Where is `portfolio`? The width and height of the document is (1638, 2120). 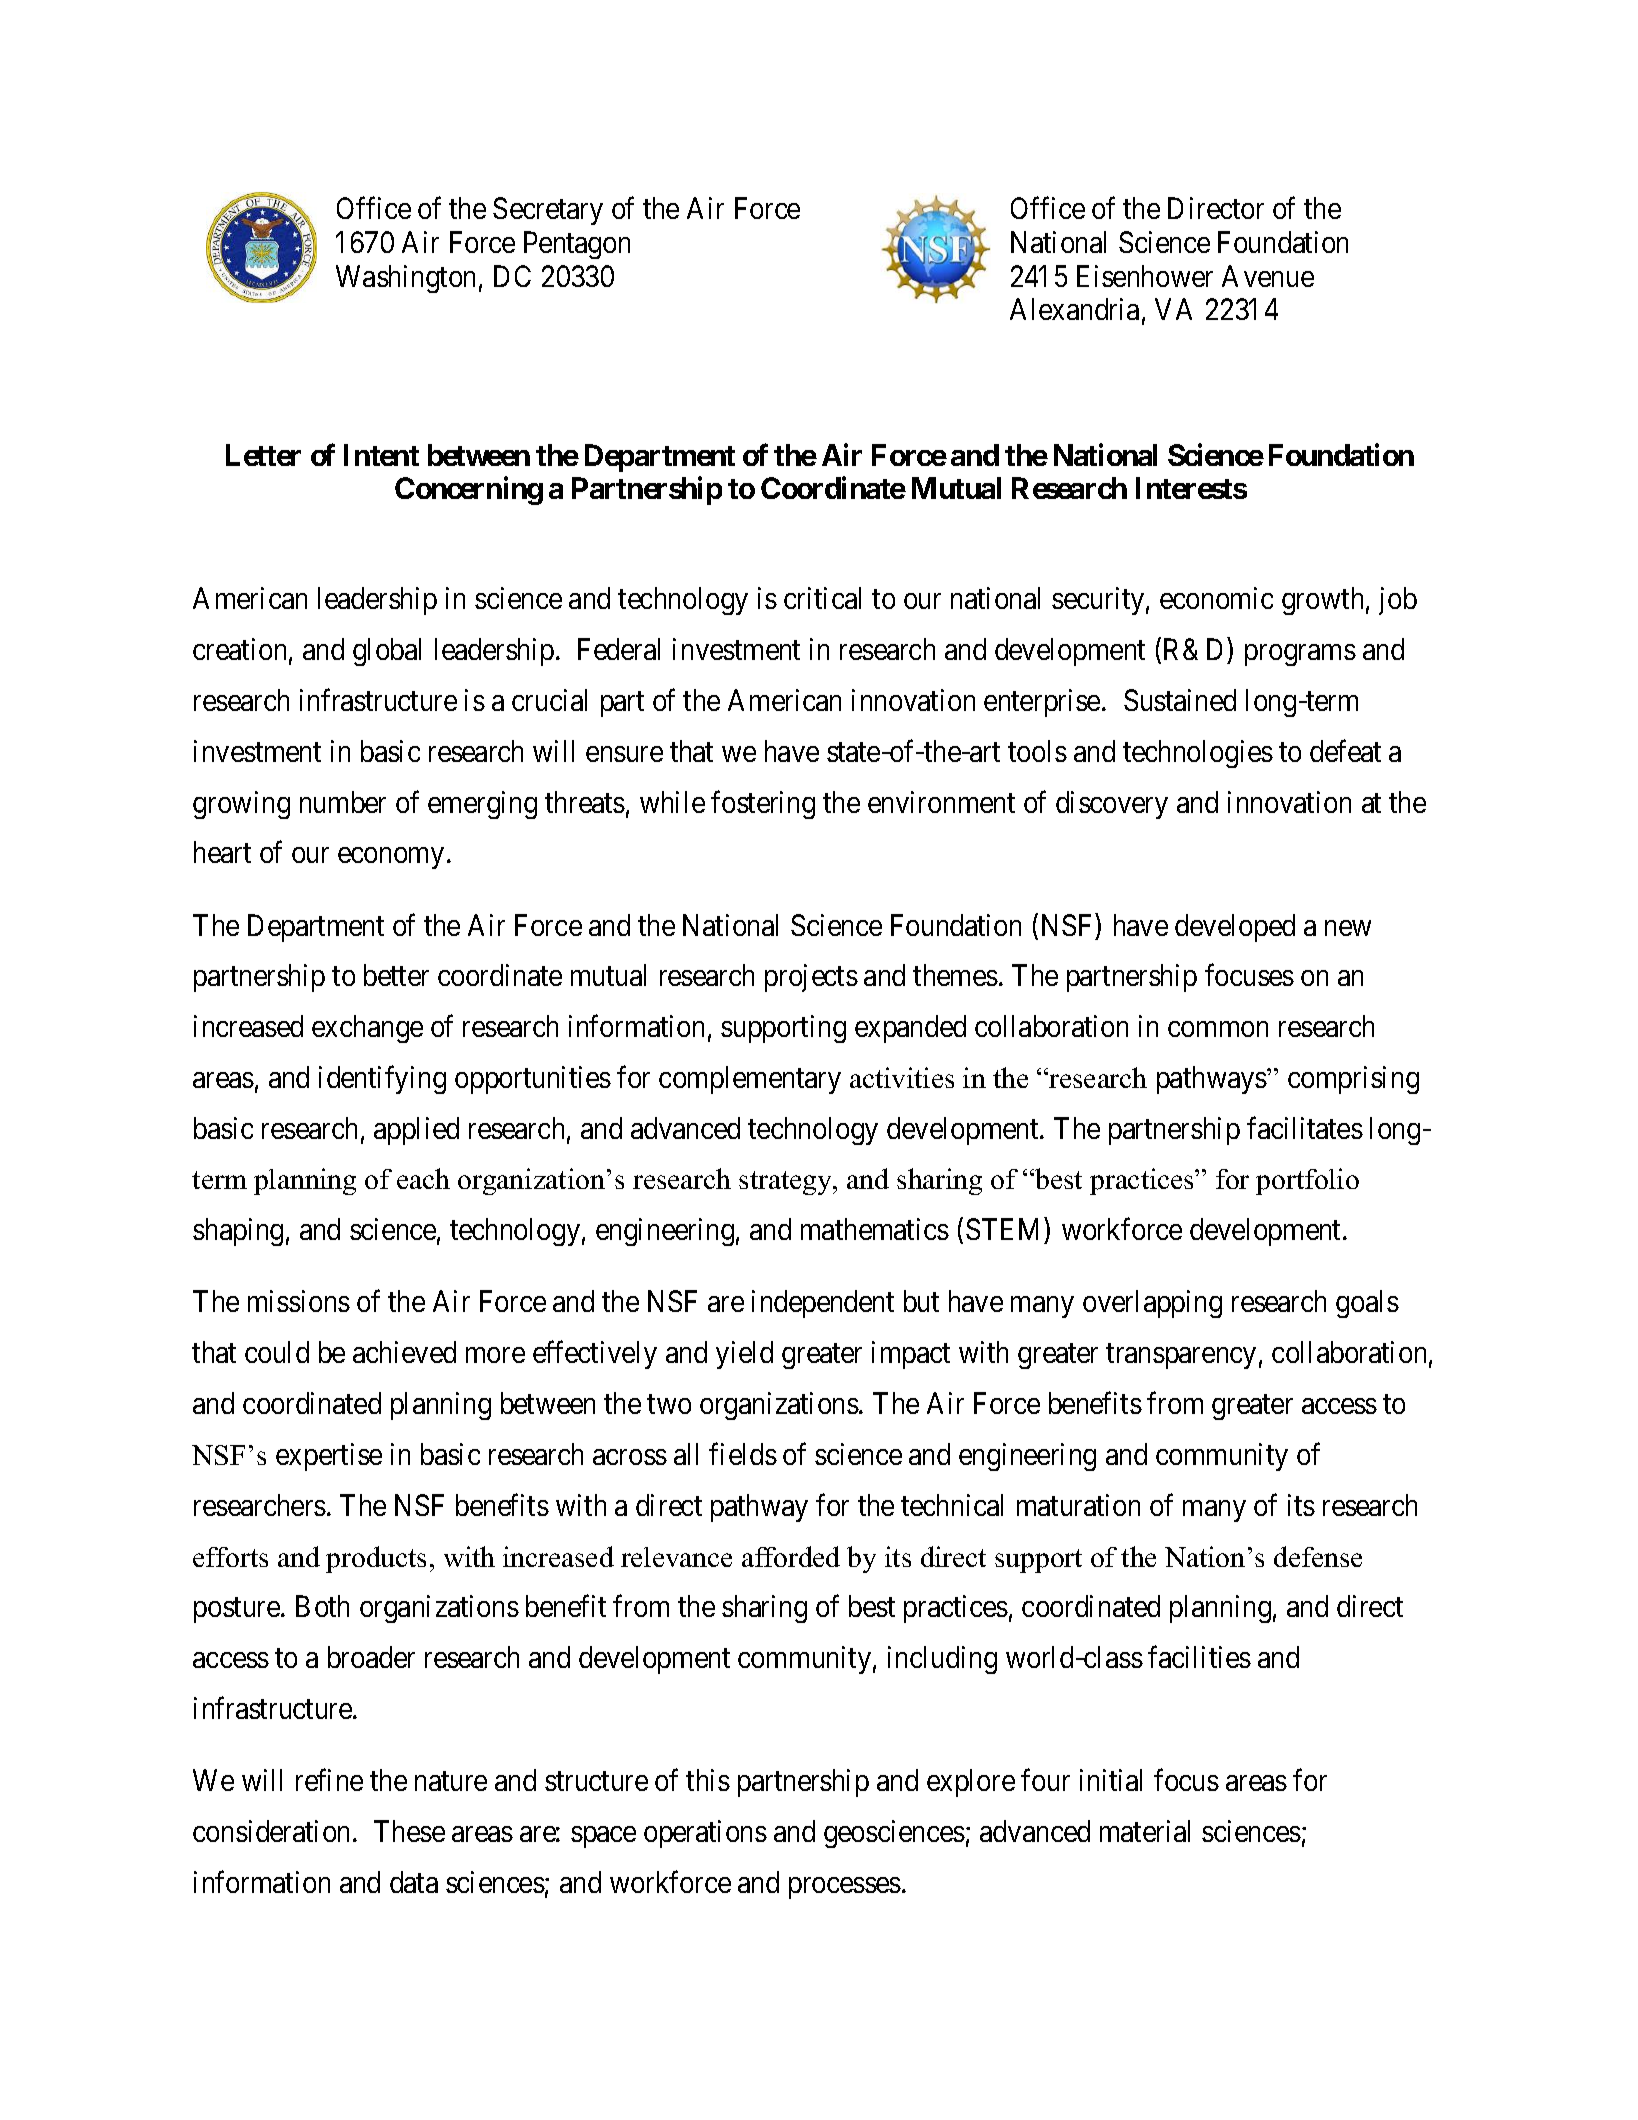
portfolio is located at coordinates (1307, 1181).
